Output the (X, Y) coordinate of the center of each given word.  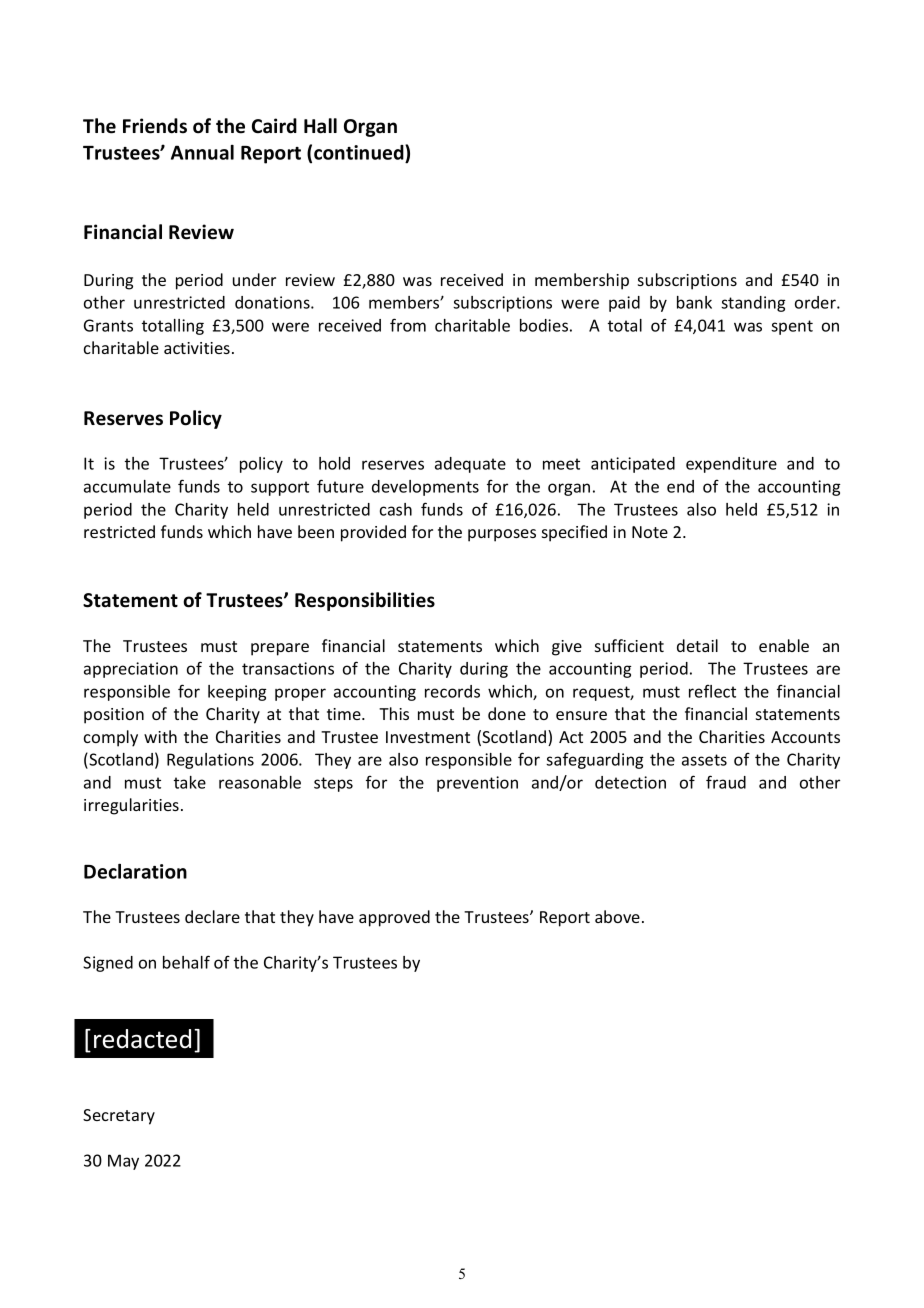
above (617, 916)
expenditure (731, 465)
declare (212, 916)
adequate (470, 465)
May (123, 1162)
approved (394, 918)
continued (360, 152)
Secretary (119, 1117)
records (452, 691)
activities (197, 348)
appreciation (131, 670)
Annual (202, 152)
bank (694, 302)
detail (697, 645)
